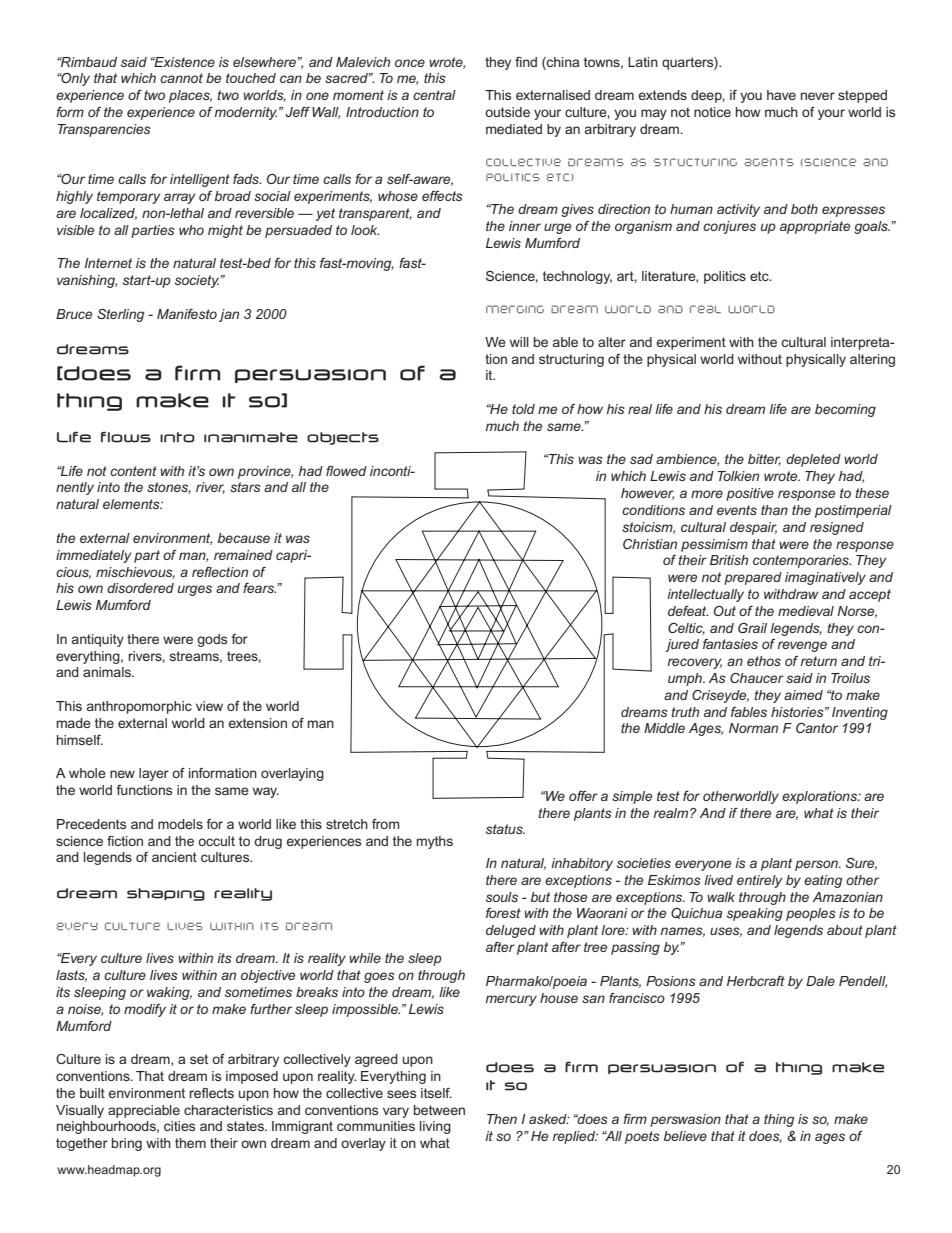 The width and height of the screenshot is (952, 1233). What do you see at coordinates (179, 1126) in the screenshot?
I see `cities` at bounding box center [179, 1126].
